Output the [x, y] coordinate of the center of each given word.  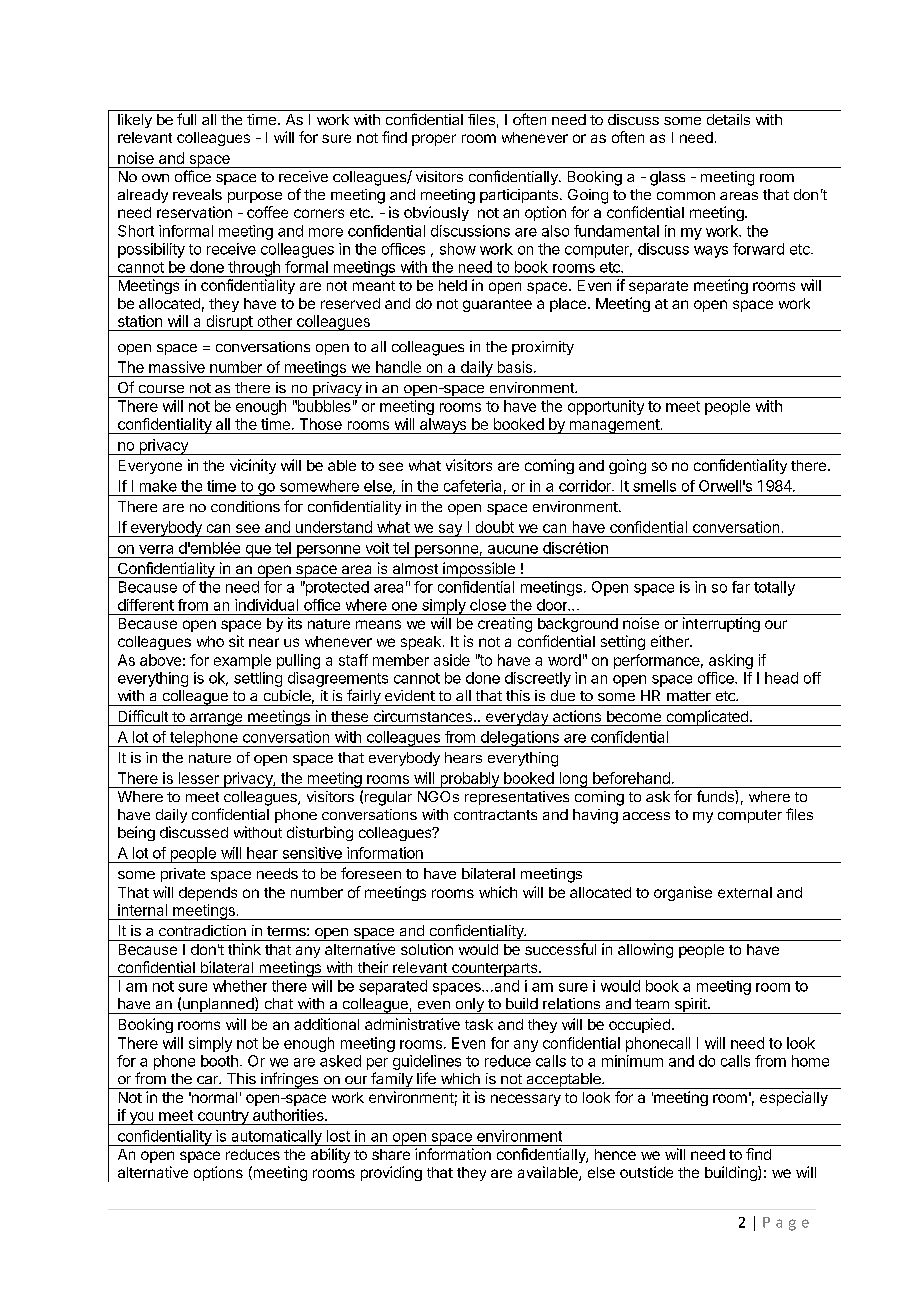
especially [794, 1098]
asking [731, 661]
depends [208, 894]
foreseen [371, 873]
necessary [526, 1100]
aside [452, 660]
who [210, 641]
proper [434, 140]
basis [515, 367]
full [186, 119]
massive [177, 367]
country [223, 1117]
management [614, 426]
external [745, 892]
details [728, 119]
